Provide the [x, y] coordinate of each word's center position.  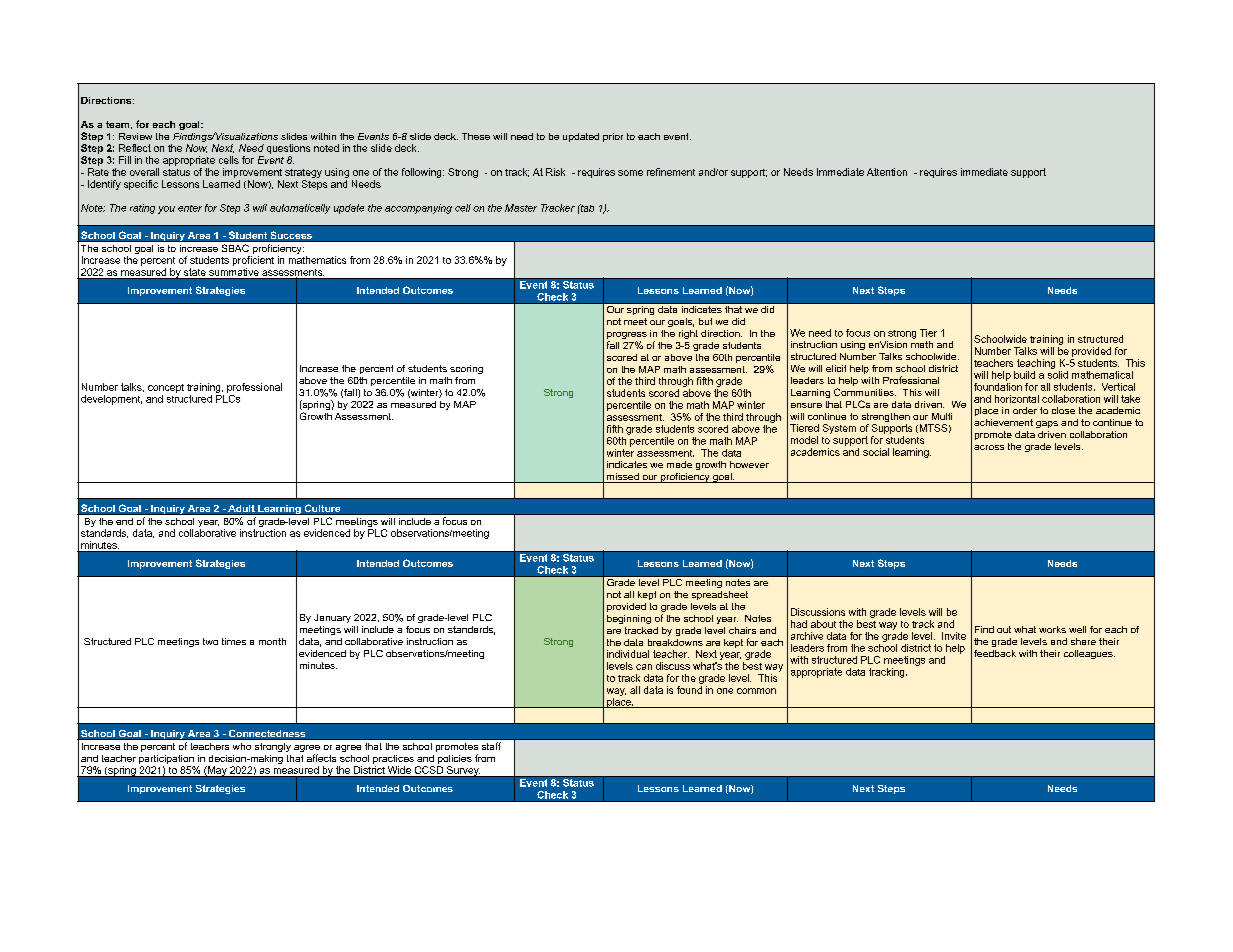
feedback [995, 653]
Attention [887, 172]
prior [613, 137]
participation [166, 759]
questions [288, 149]
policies [455, 759]
